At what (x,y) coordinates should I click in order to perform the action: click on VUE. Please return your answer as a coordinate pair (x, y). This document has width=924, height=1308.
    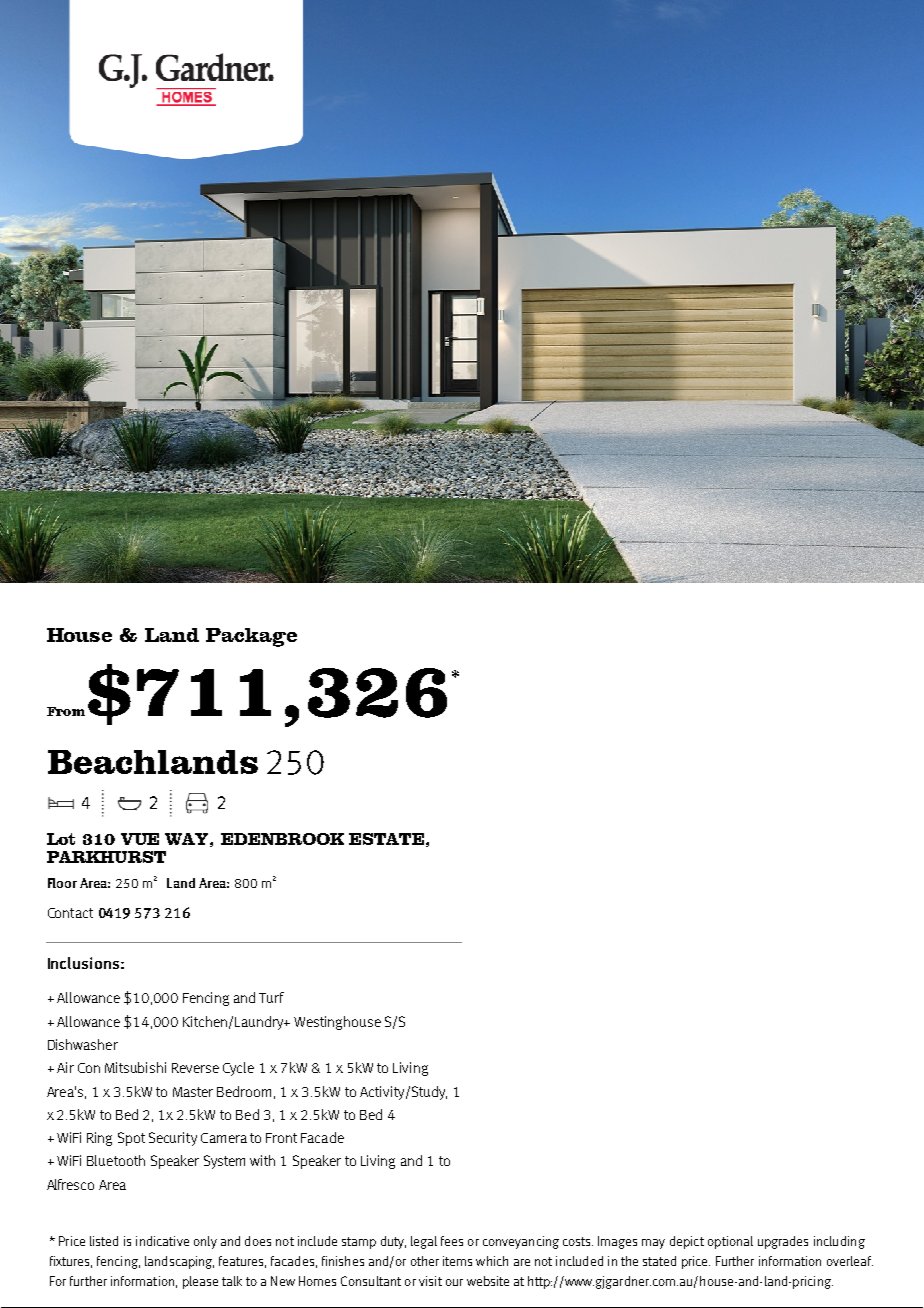
    Looking at the image, I should click on (140, 839).
